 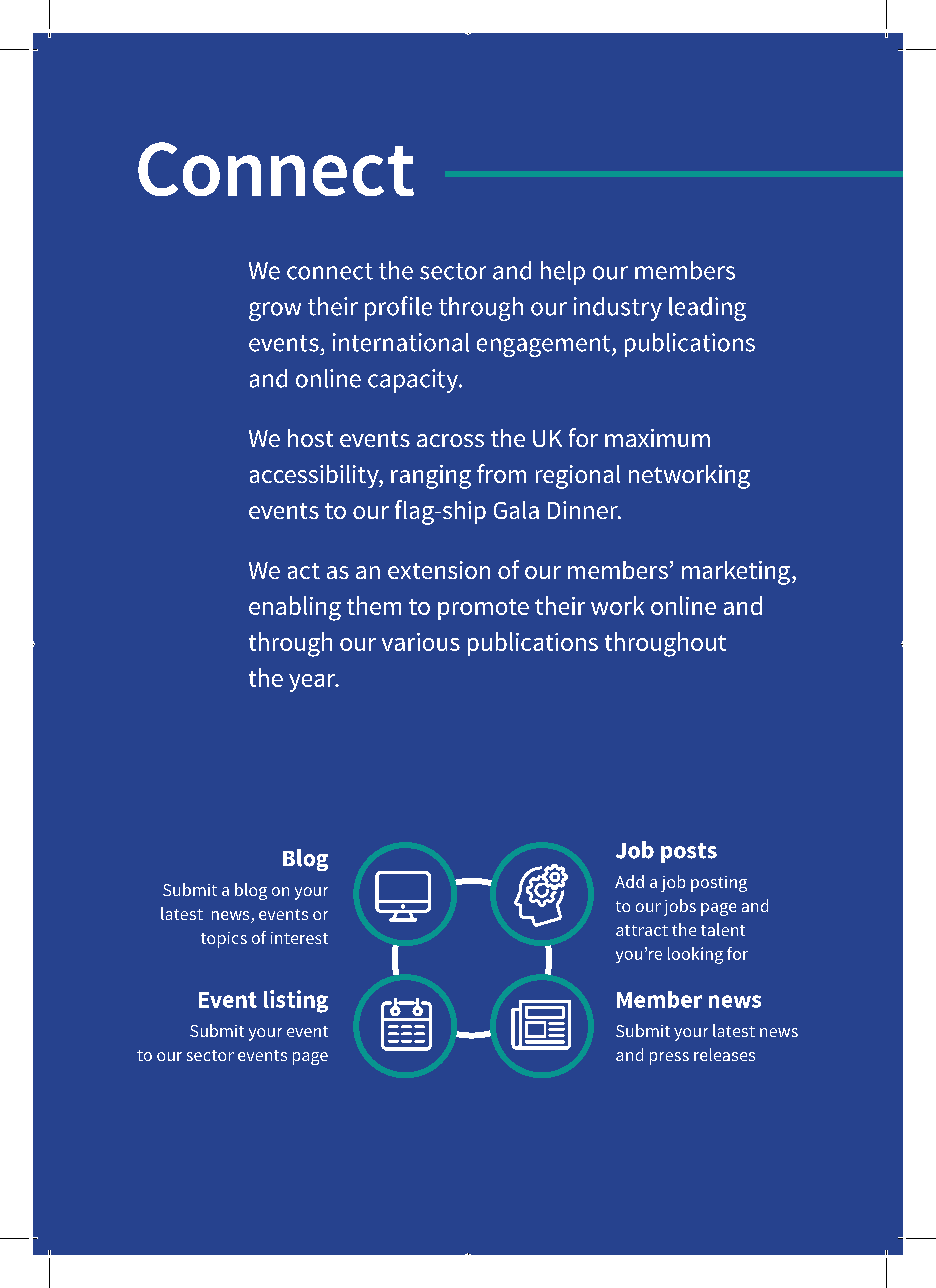 I want to click on listing, so click(x=296, y=1001).
